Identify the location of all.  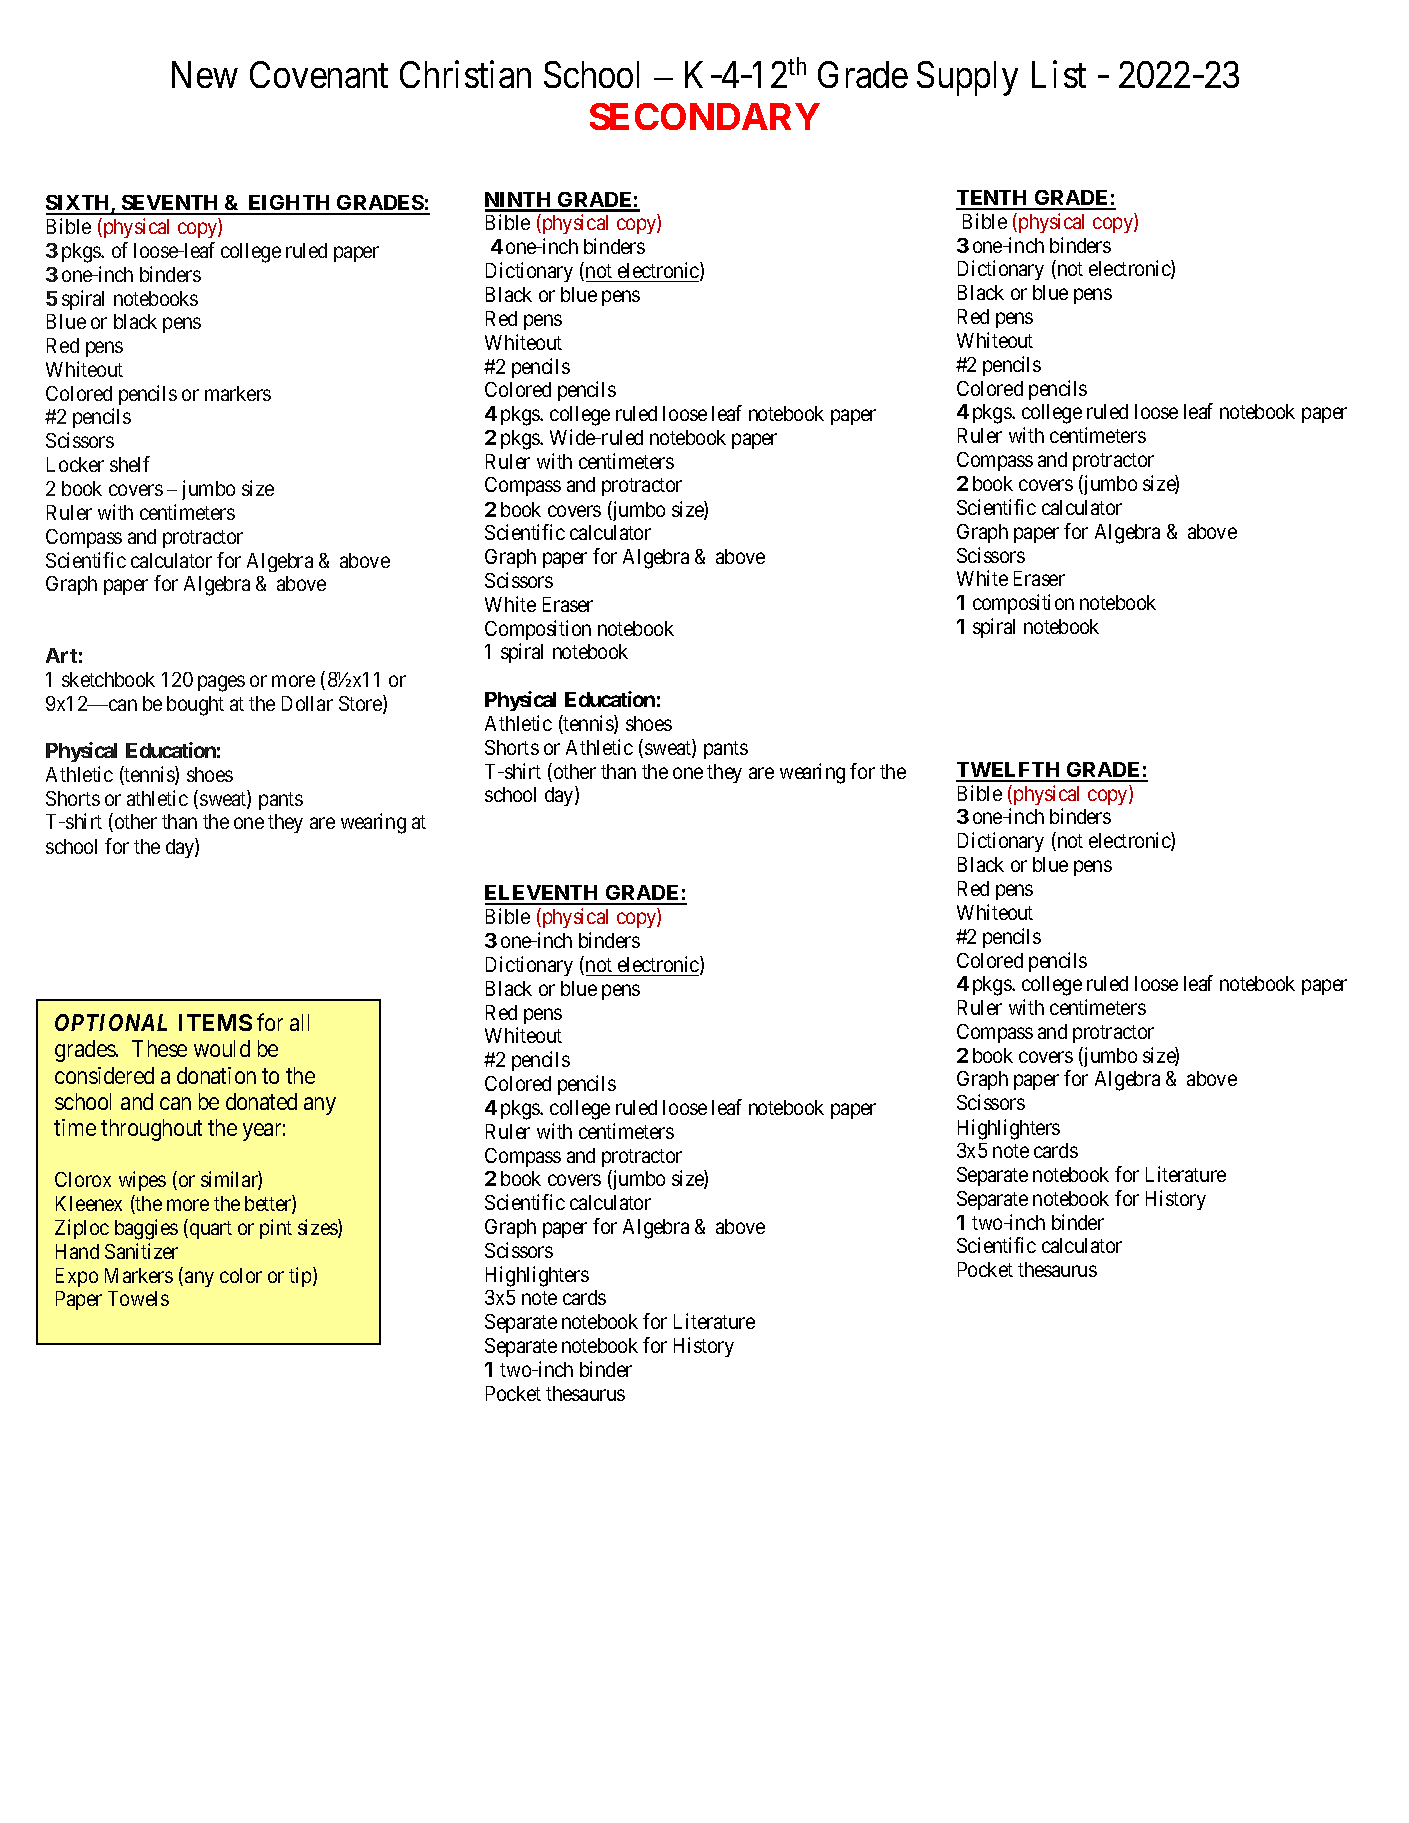
(299, 1022).
